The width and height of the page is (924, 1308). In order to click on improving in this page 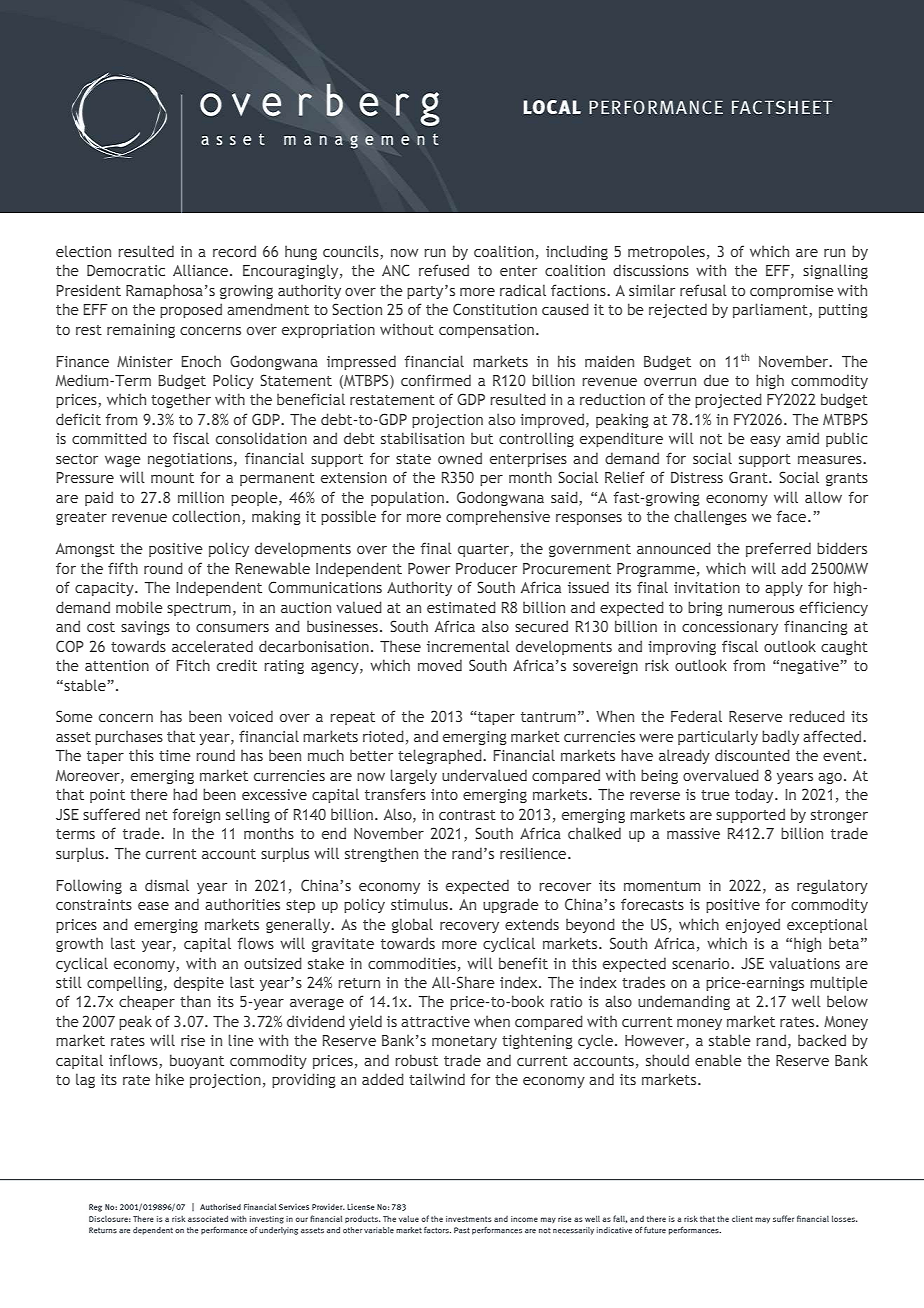, I will do `click(682, 648)`.
